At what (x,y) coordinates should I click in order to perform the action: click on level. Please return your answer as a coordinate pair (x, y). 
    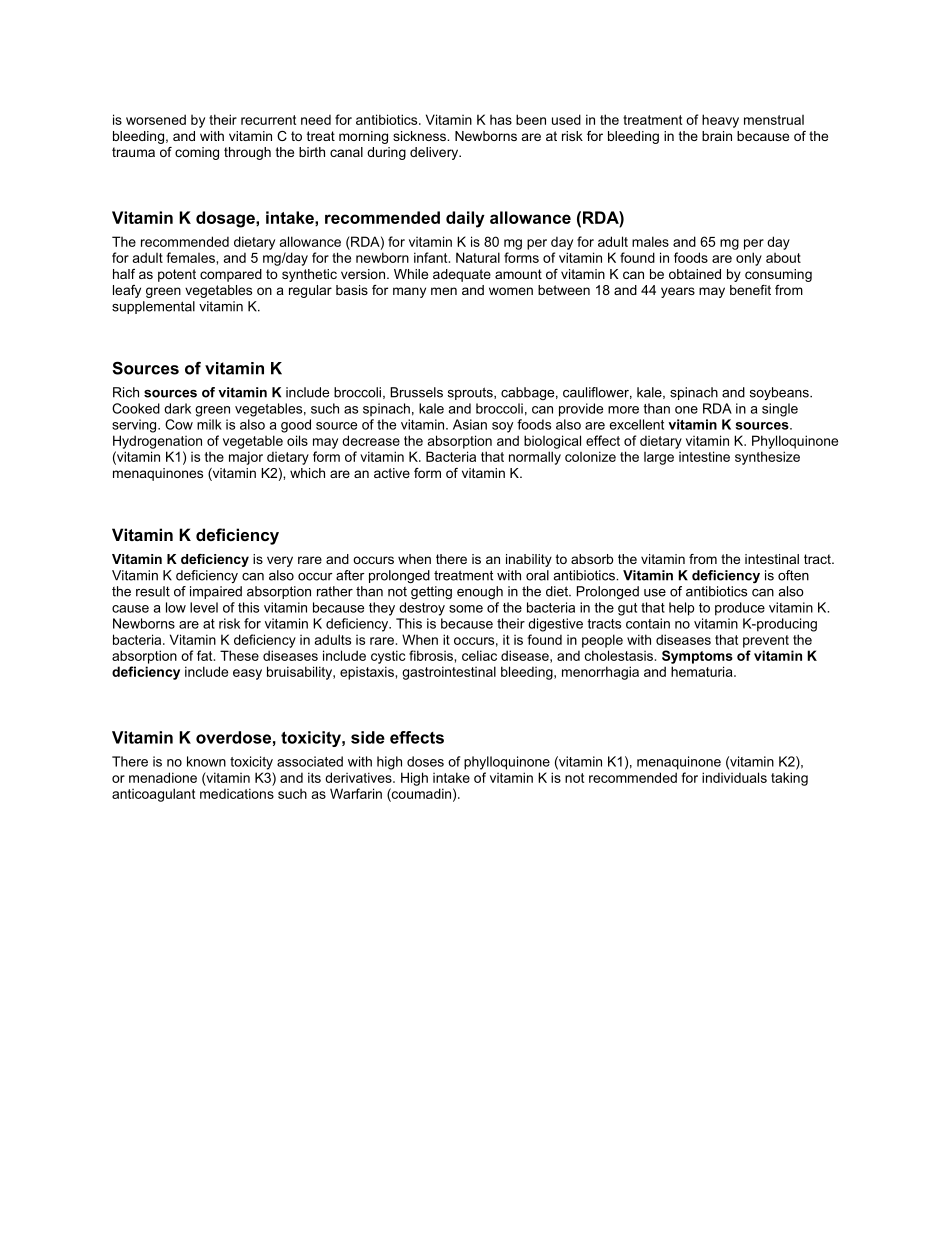
    Looking at the image, I should click on (204, 607).
